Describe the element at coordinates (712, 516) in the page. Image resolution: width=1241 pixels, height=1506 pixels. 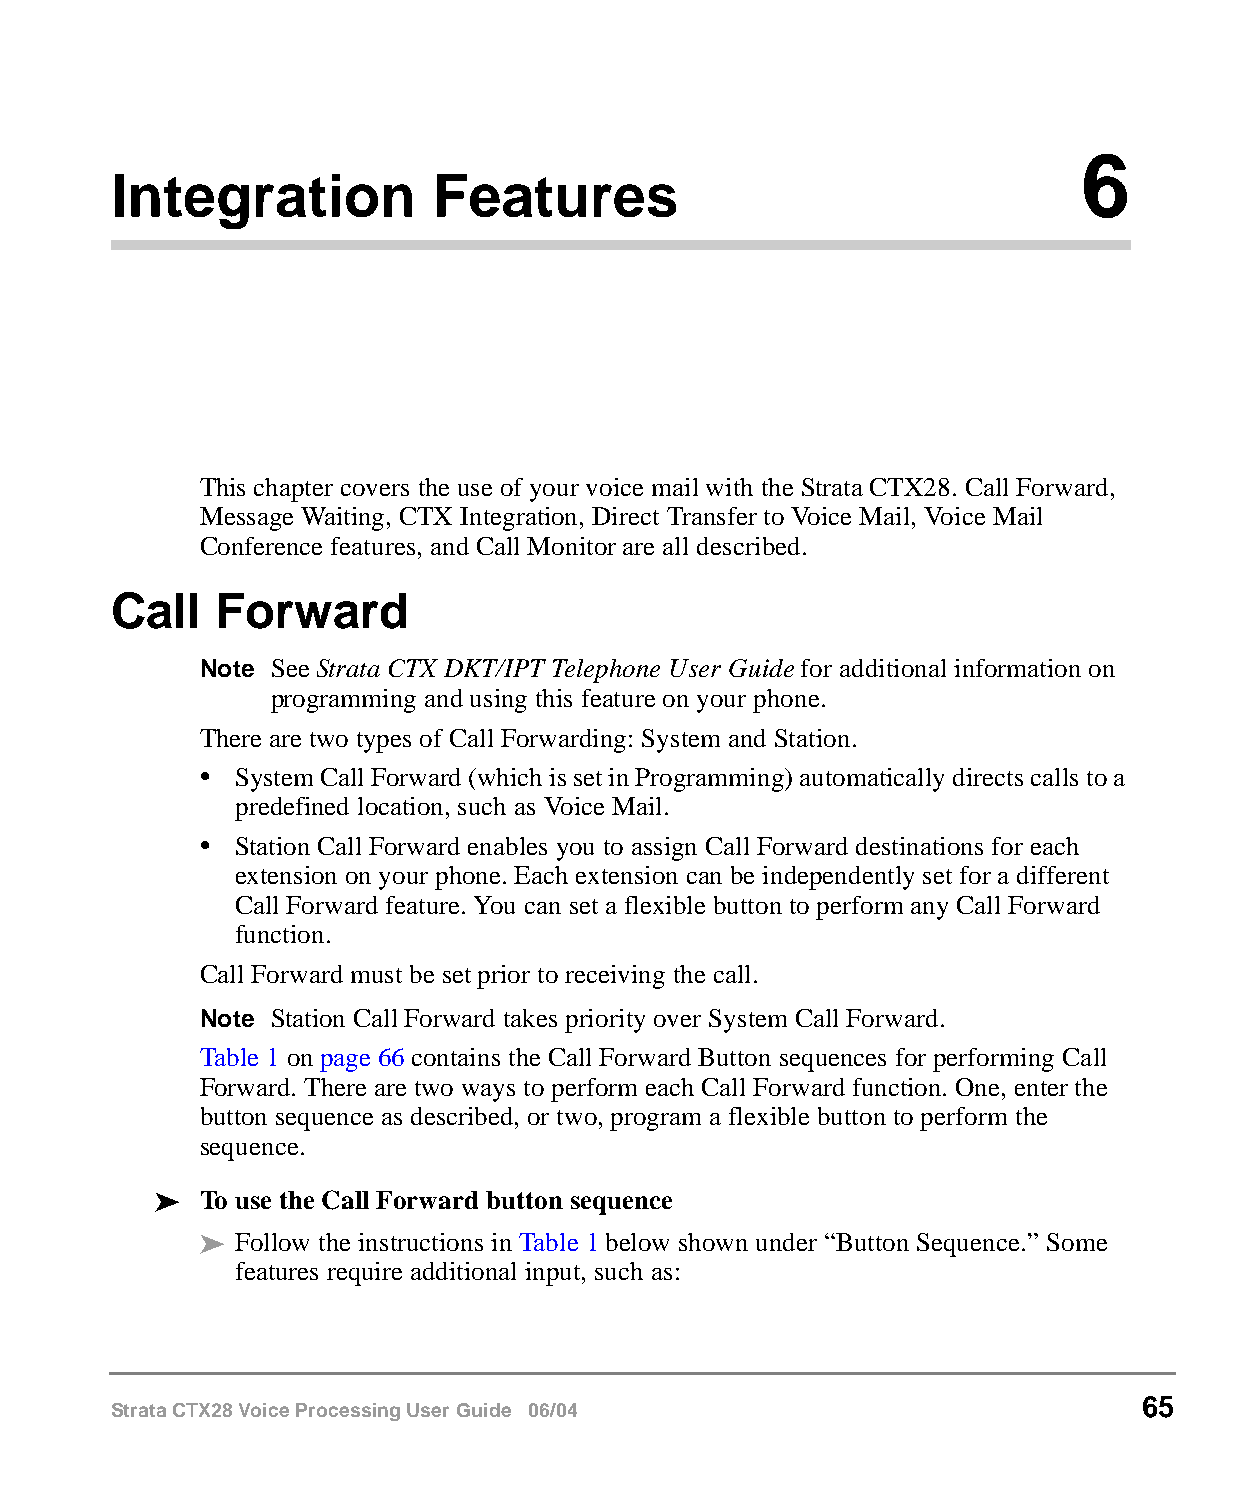
I see `Transfer` at that location.
